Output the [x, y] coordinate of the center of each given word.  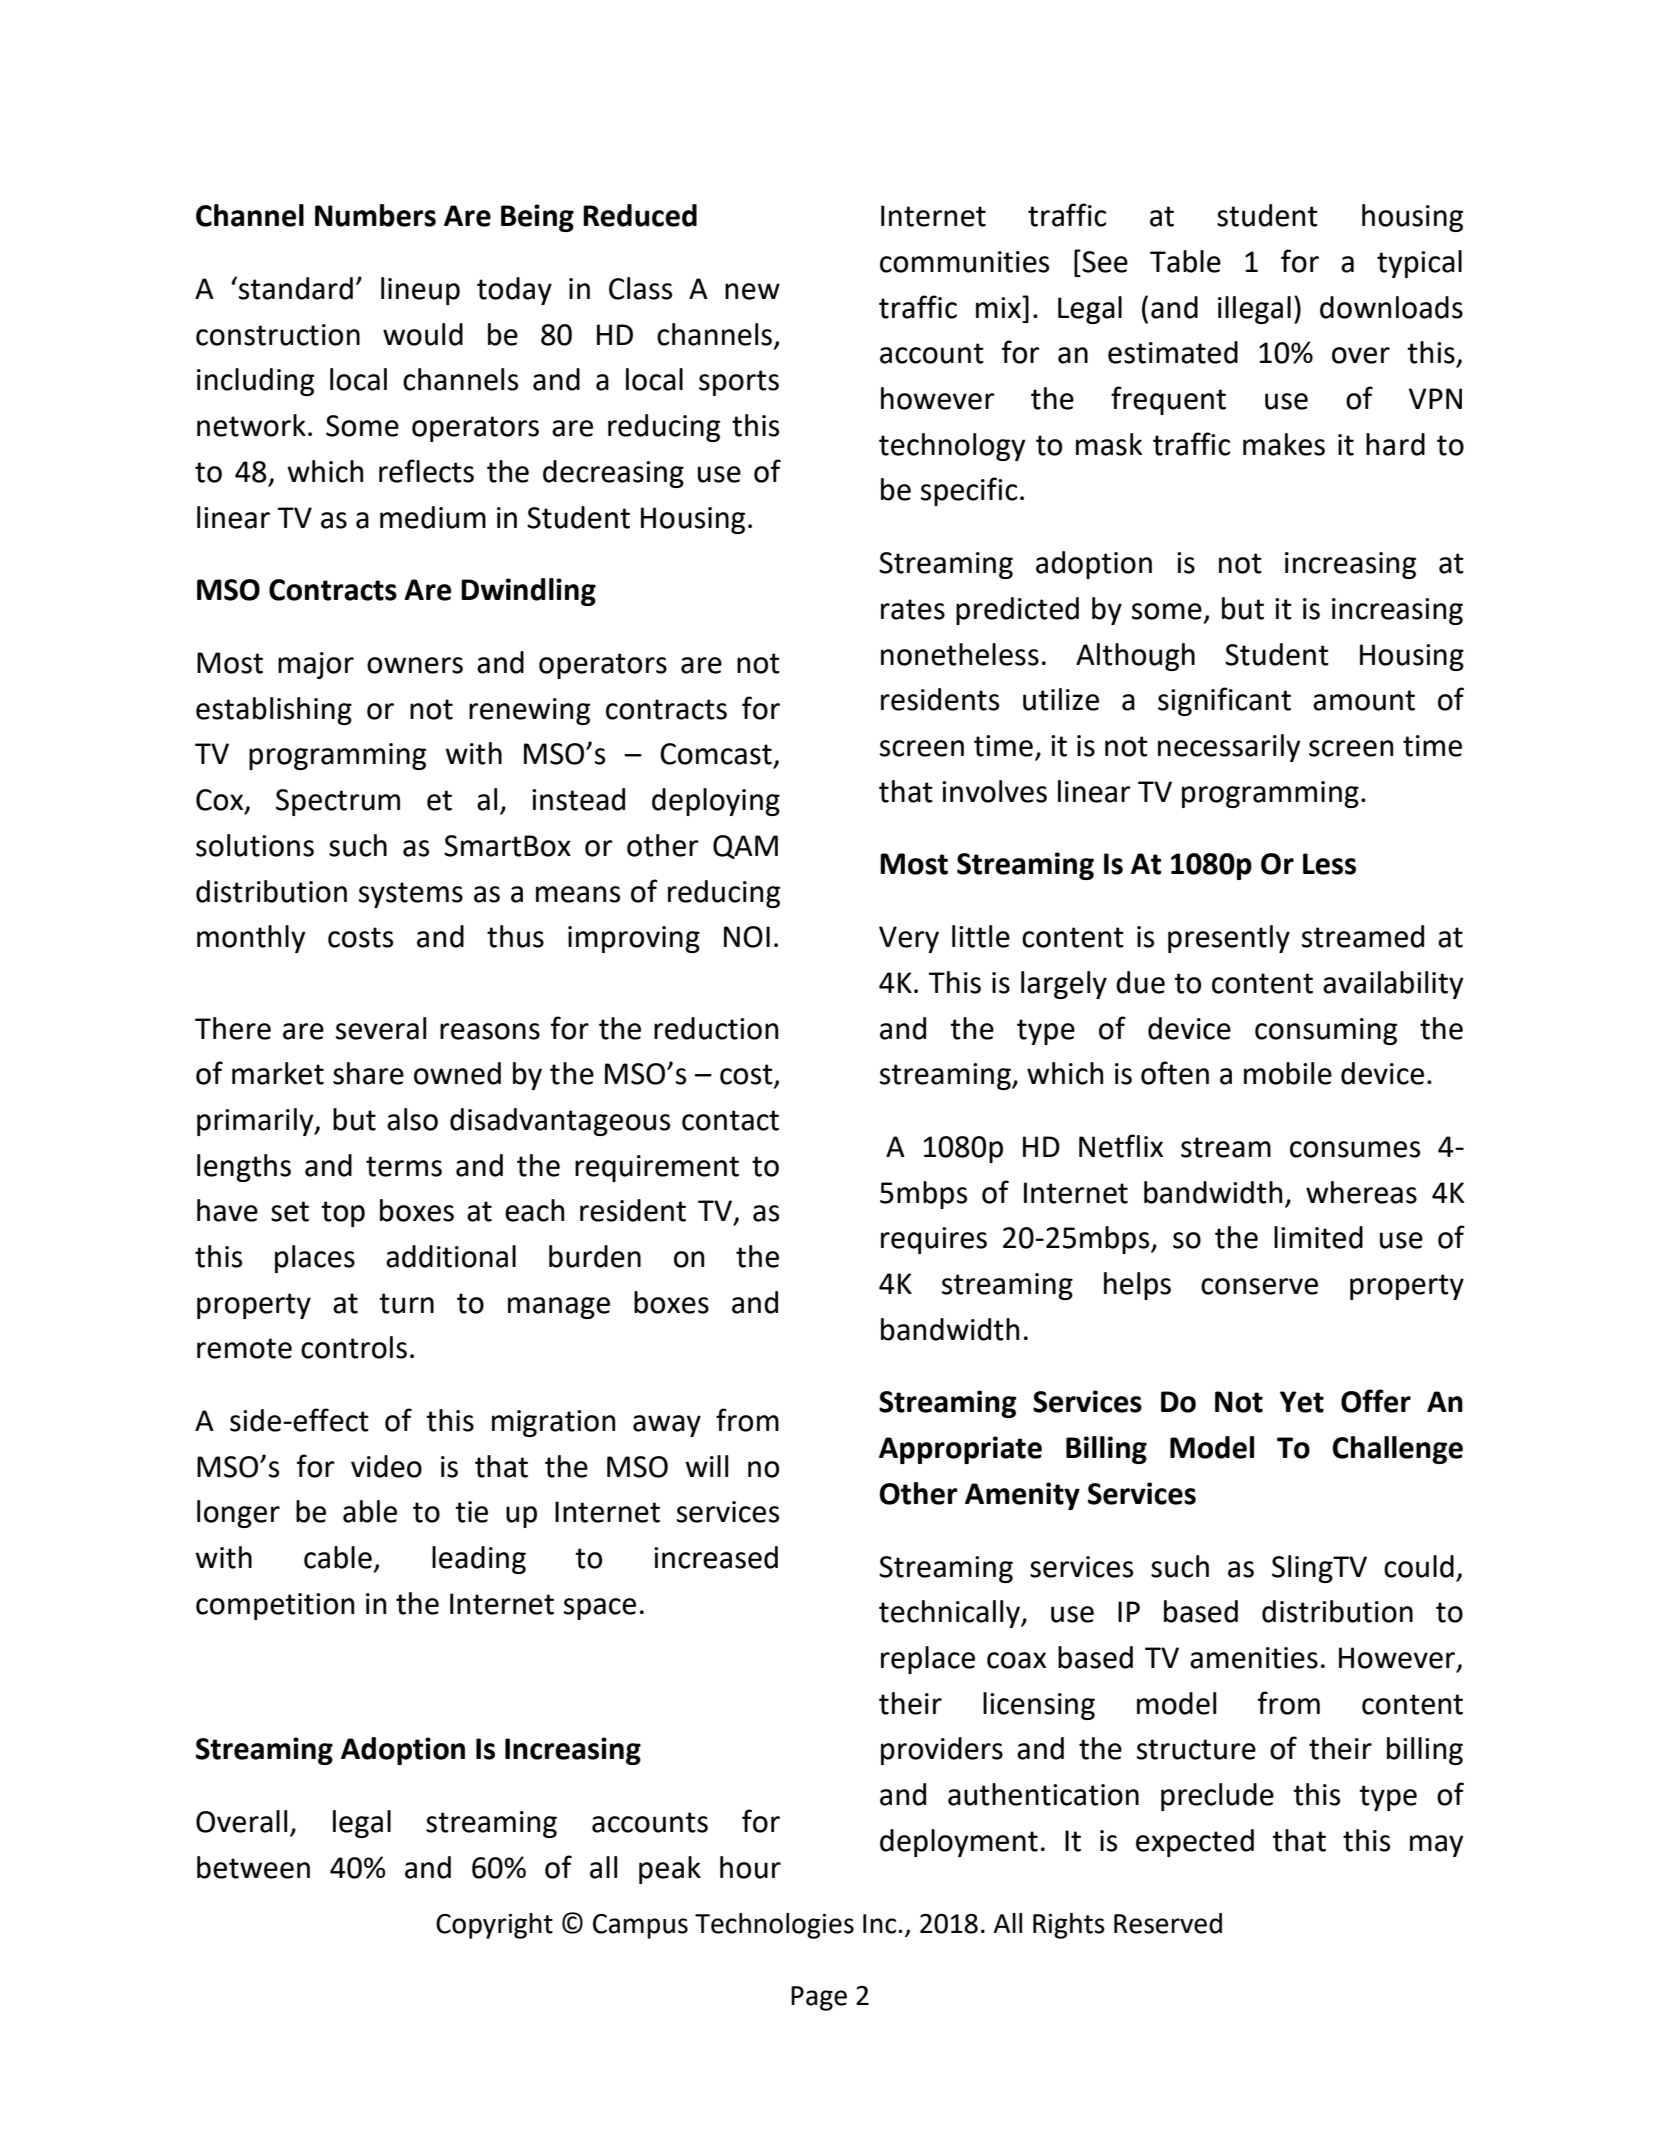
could [1419, 1566]
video [386, 1466]
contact [730, 1120]
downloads [1391, 307]
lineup [420, 291]
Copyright [494, 1926]
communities [964, 262]
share [368, 1073]
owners [415, 665]
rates [913, 609]
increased [716, 1557]
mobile [1288, 1073]
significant [1224, 701]
